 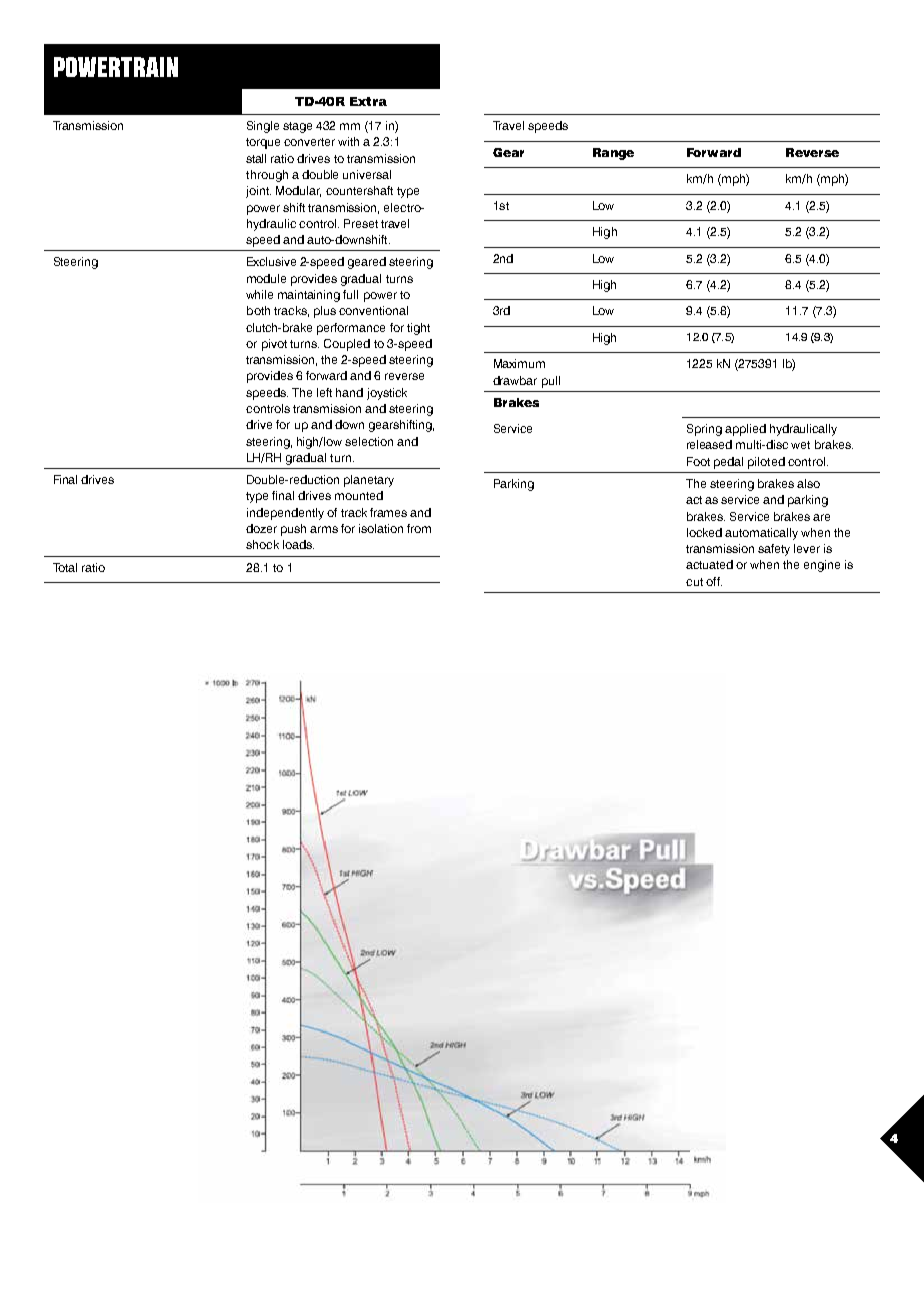 What do you see at coordinates (274, 345) in the page?
I see `pivot` at bounding box center [274, 345].
